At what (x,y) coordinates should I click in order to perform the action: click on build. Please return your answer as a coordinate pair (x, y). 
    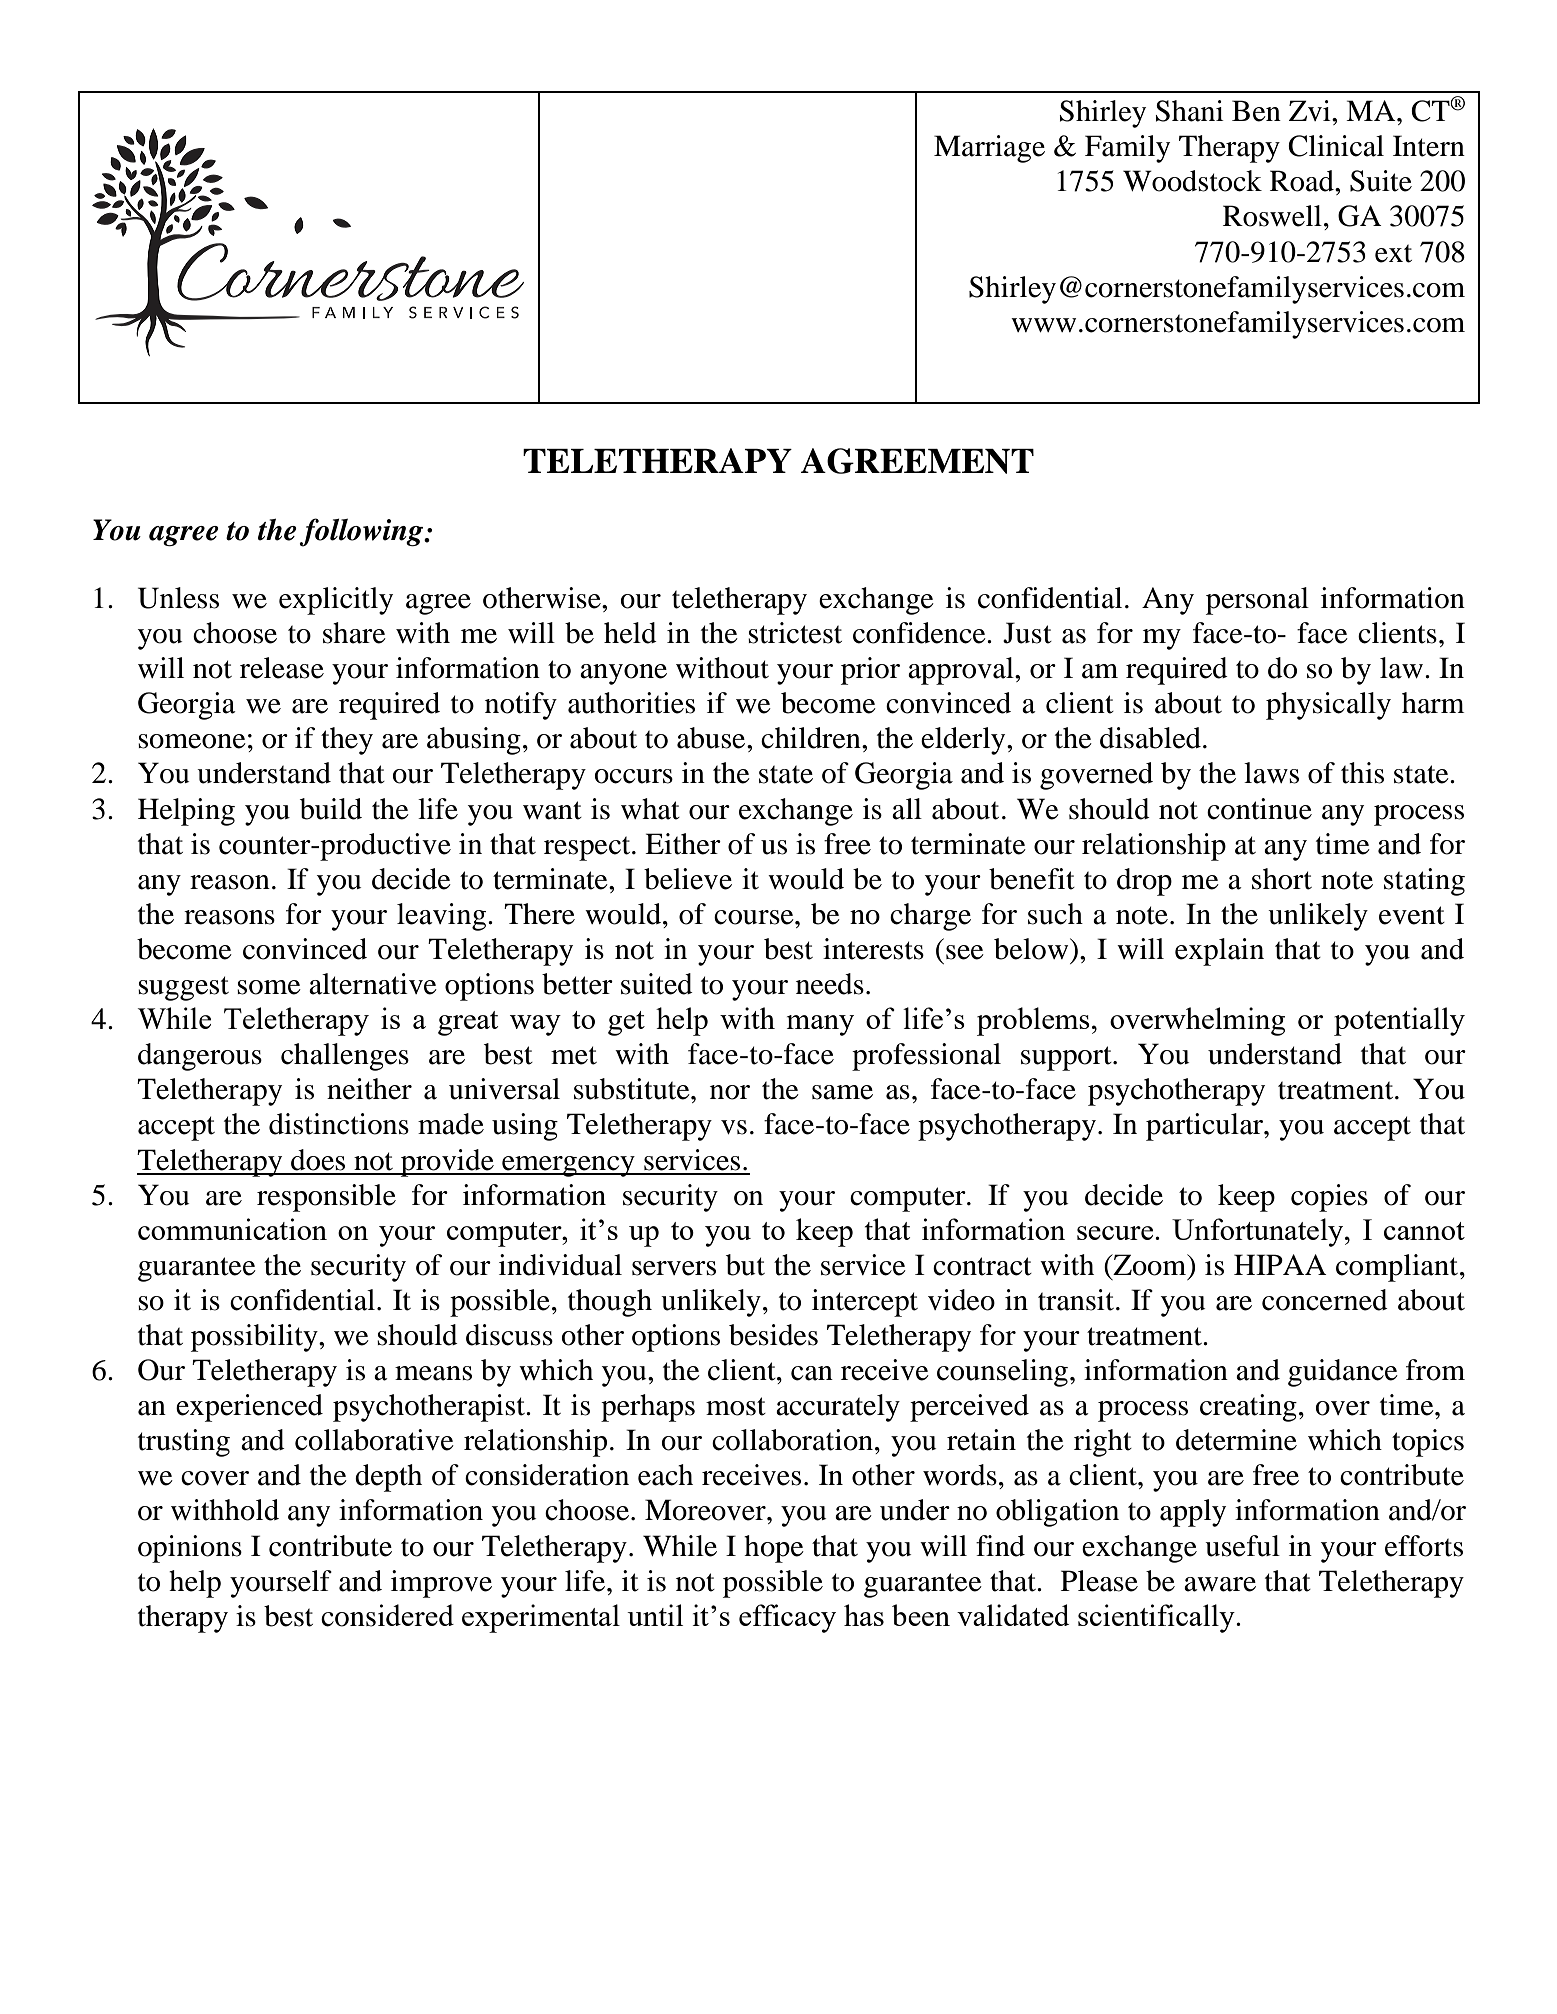
    Looking at the image, I should click on (331, 809).
